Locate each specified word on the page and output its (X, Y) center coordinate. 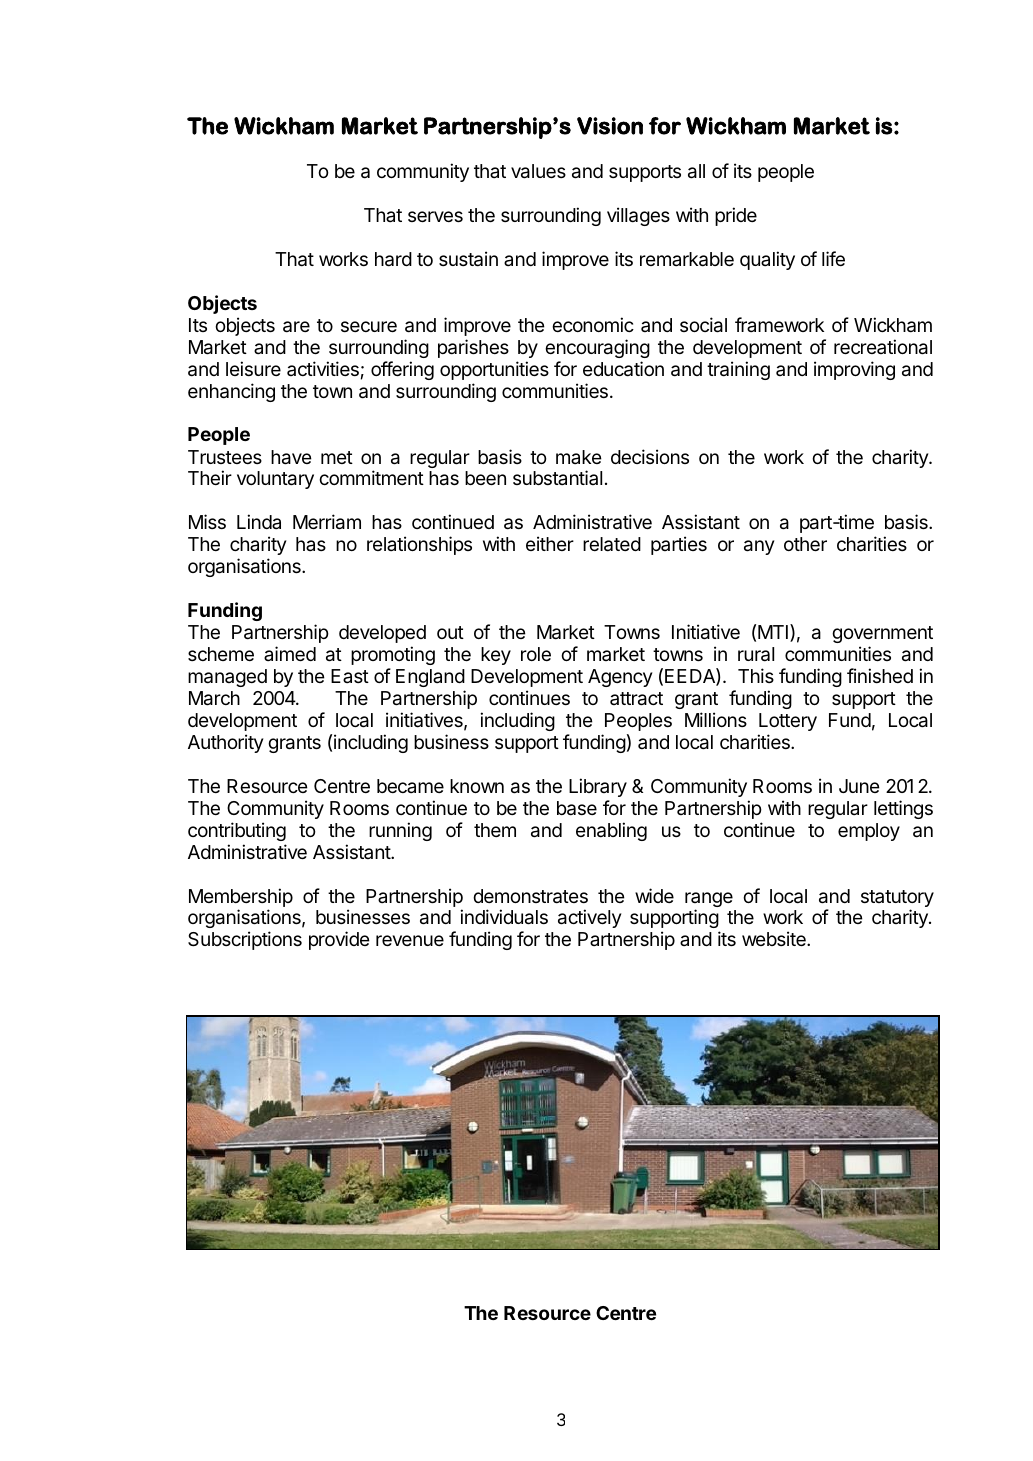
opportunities (494, 370)
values (538, 171)
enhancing (231, 392)
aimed (290, 653)
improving (854, 370)
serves (435, 216)
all (696, 171)
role (536, 654)
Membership (241, 897)
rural (756, 654)
